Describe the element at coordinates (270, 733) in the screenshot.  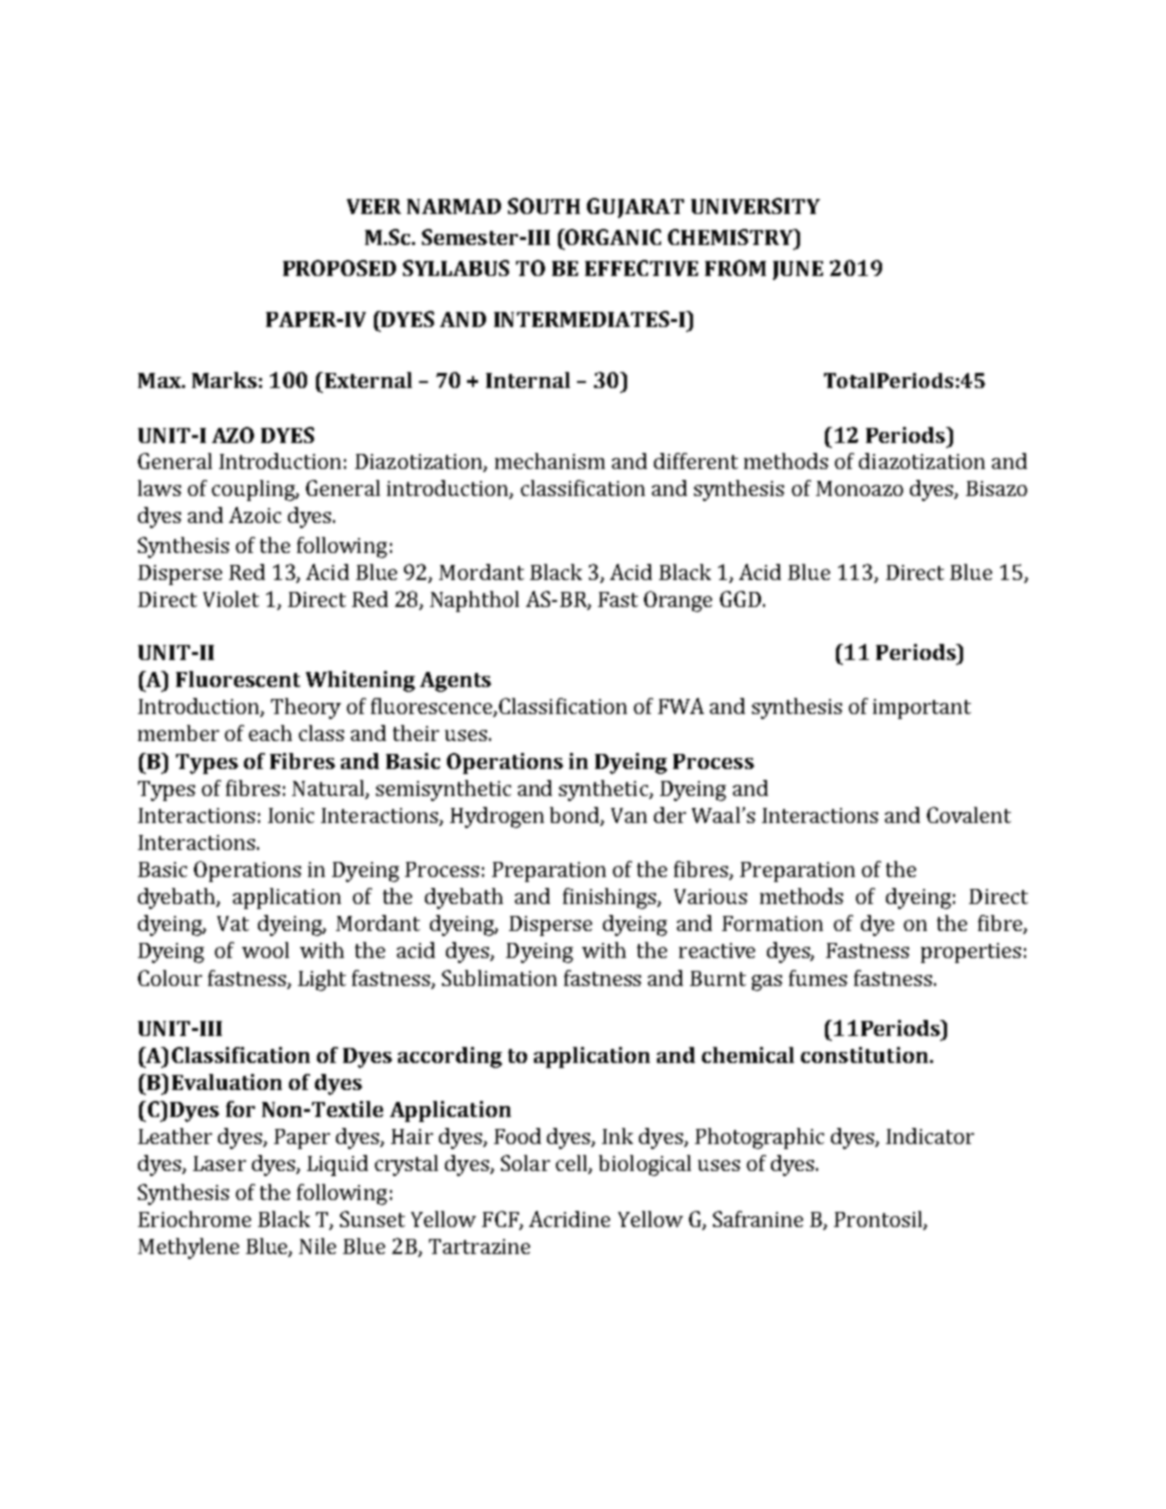
I see `each` at that location.
